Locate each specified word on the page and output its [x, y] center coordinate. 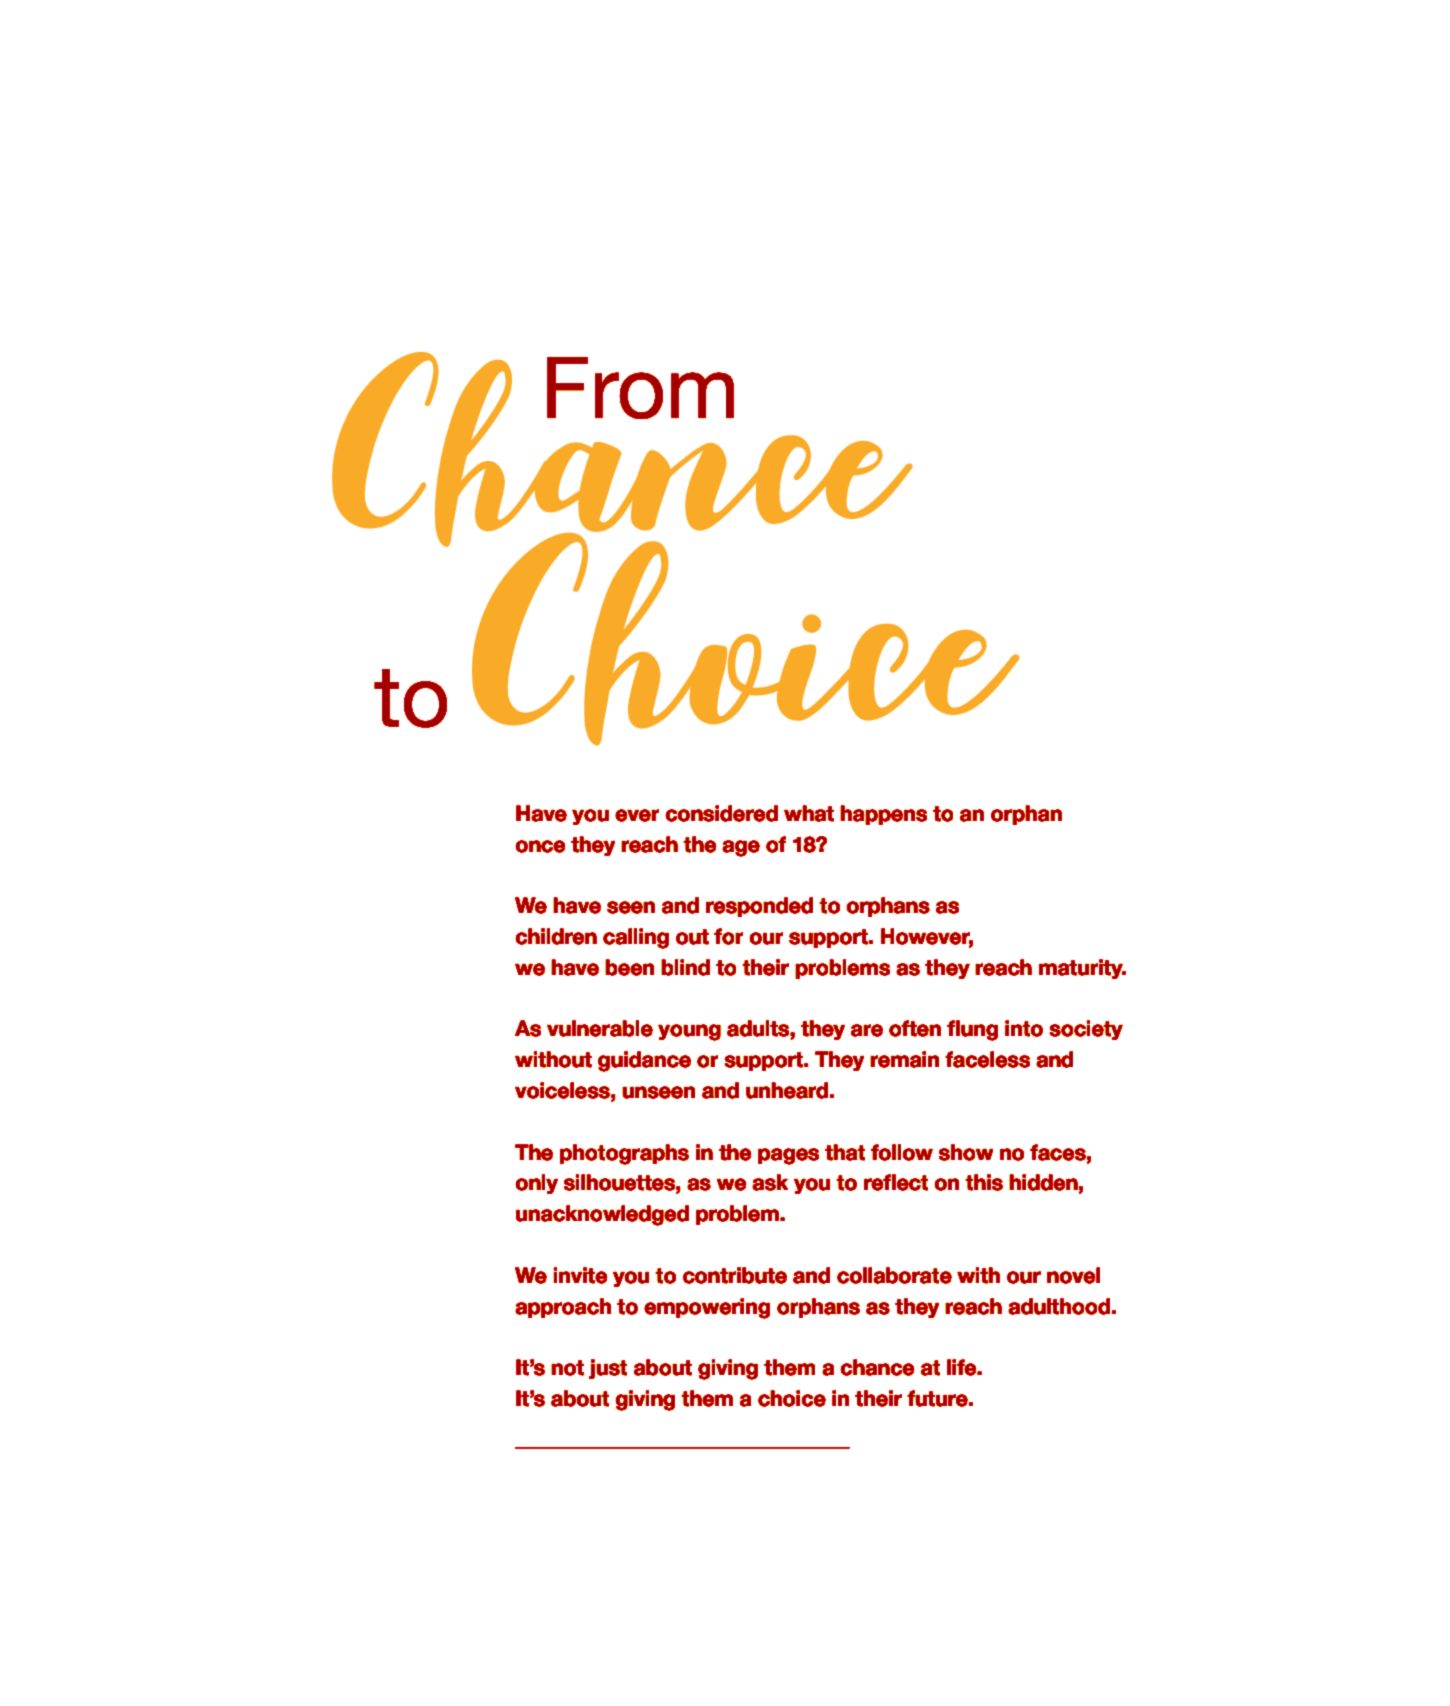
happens [883, 815]
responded [759, 907]
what [809, 813]
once [540, 846]
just [608, 1369]
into [1024, 1028]
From [640, 388]
